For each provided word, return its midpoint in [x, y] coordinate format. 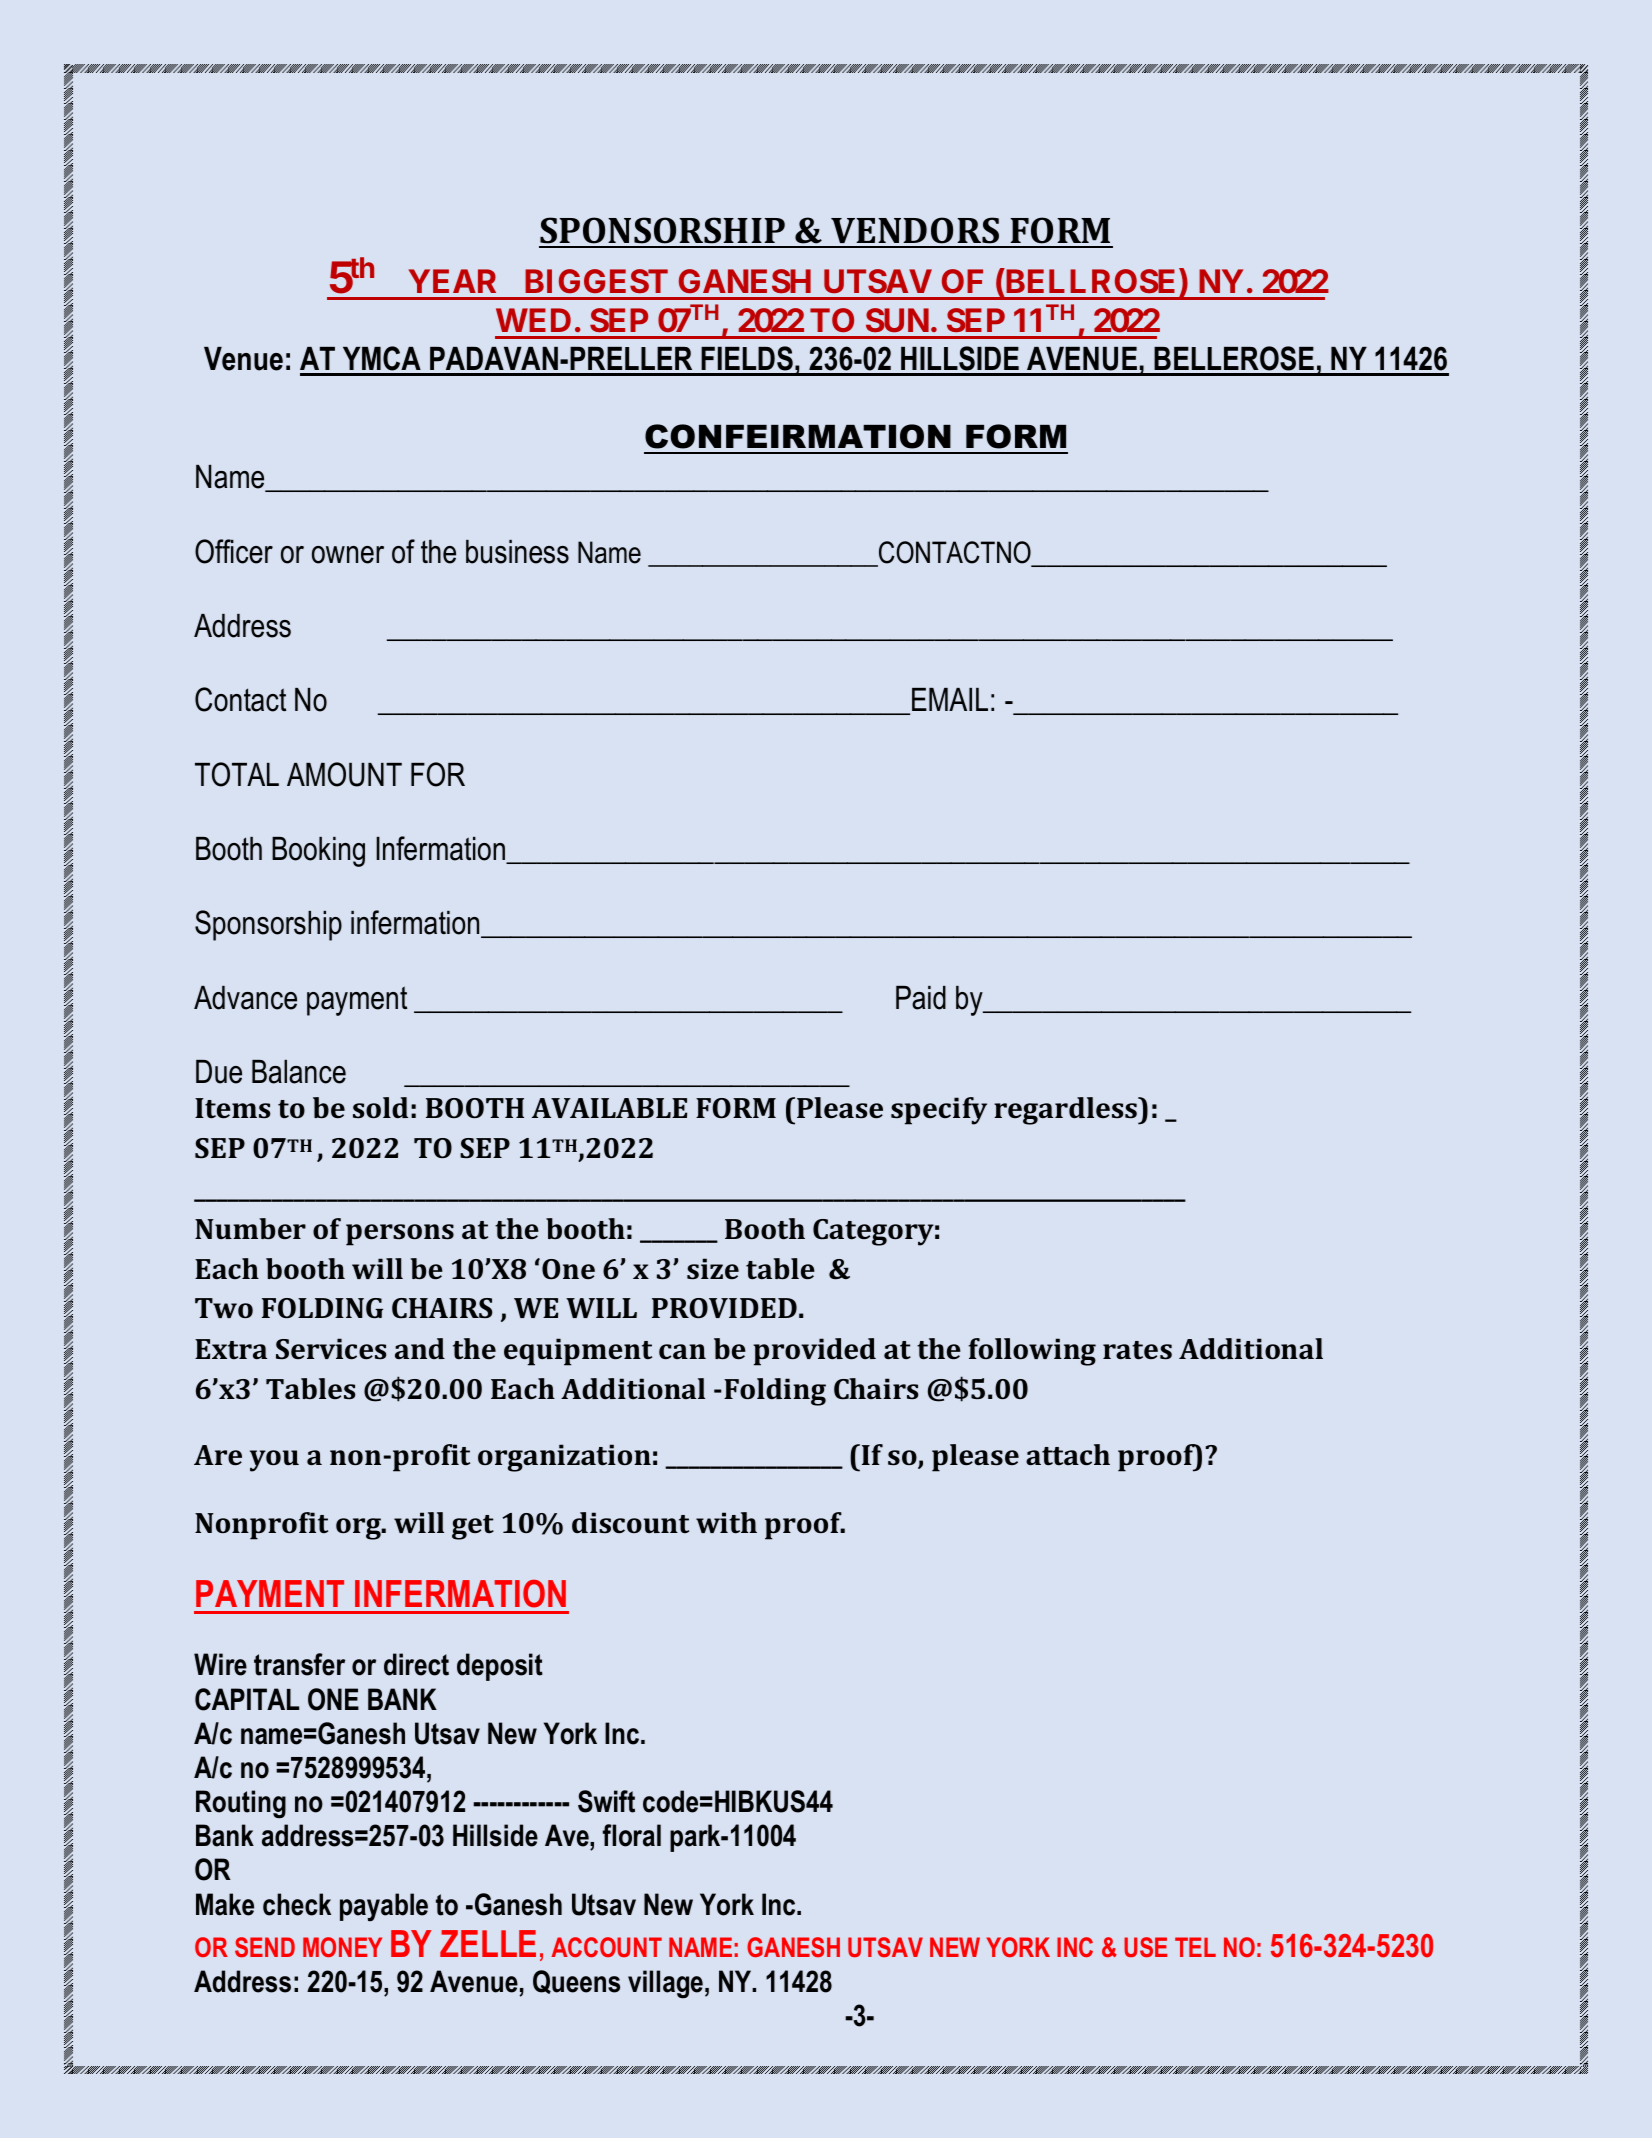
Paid [921, 998]
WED [533, 320]
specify [939, 1111]
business [517, 552]
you [274, 1461]
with [726, 1523]
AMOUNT [344, 774]
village [665, 1984]
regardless [1066, 1111]
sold [380, 1108]
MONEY [342, 1947]
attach [1068, 1454]
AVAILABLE [609, 1108]
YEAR [452, 281]
